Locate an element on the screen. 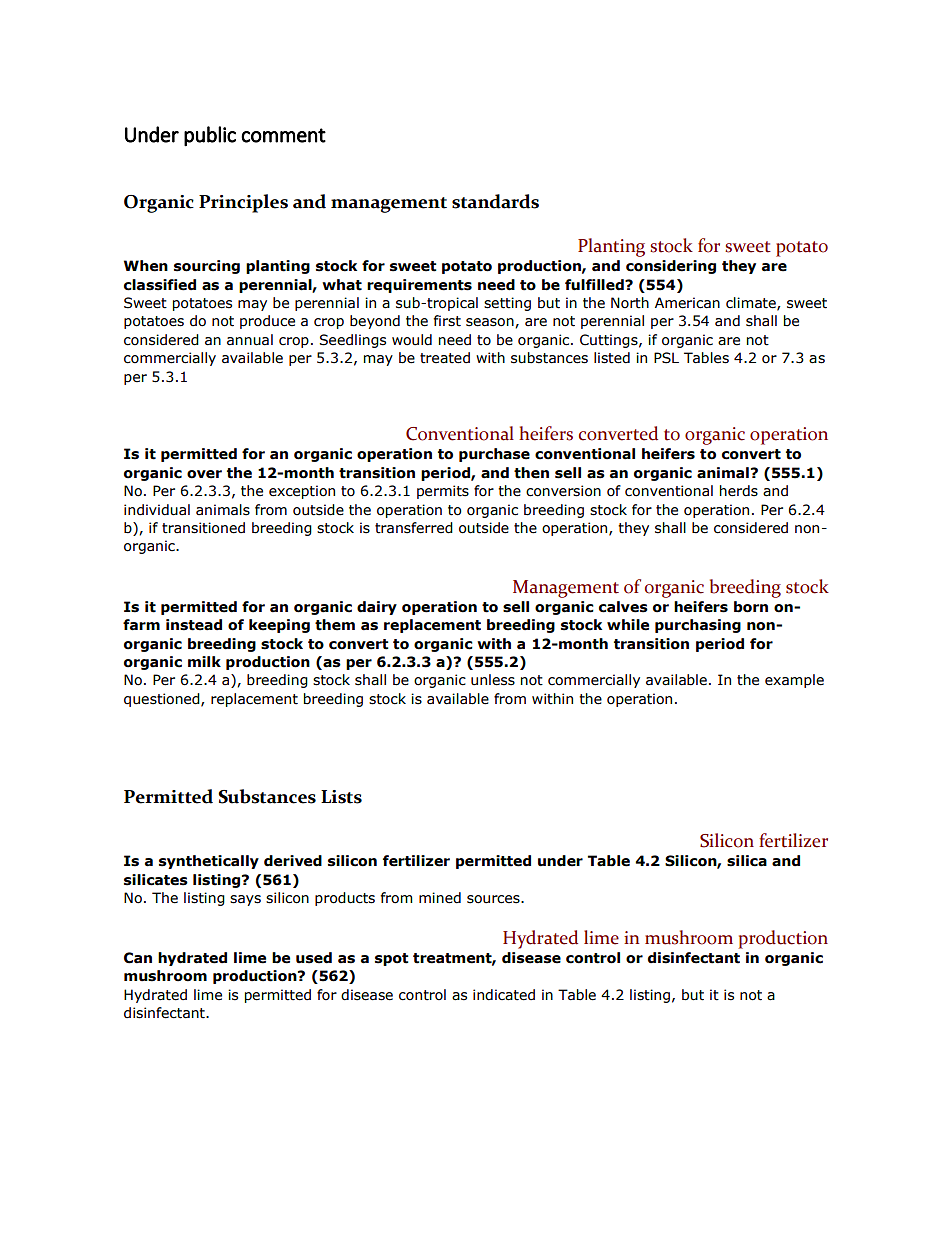 The height and width of the screenshot is (1233, 952). considering is located at coordinates (671, 267).
